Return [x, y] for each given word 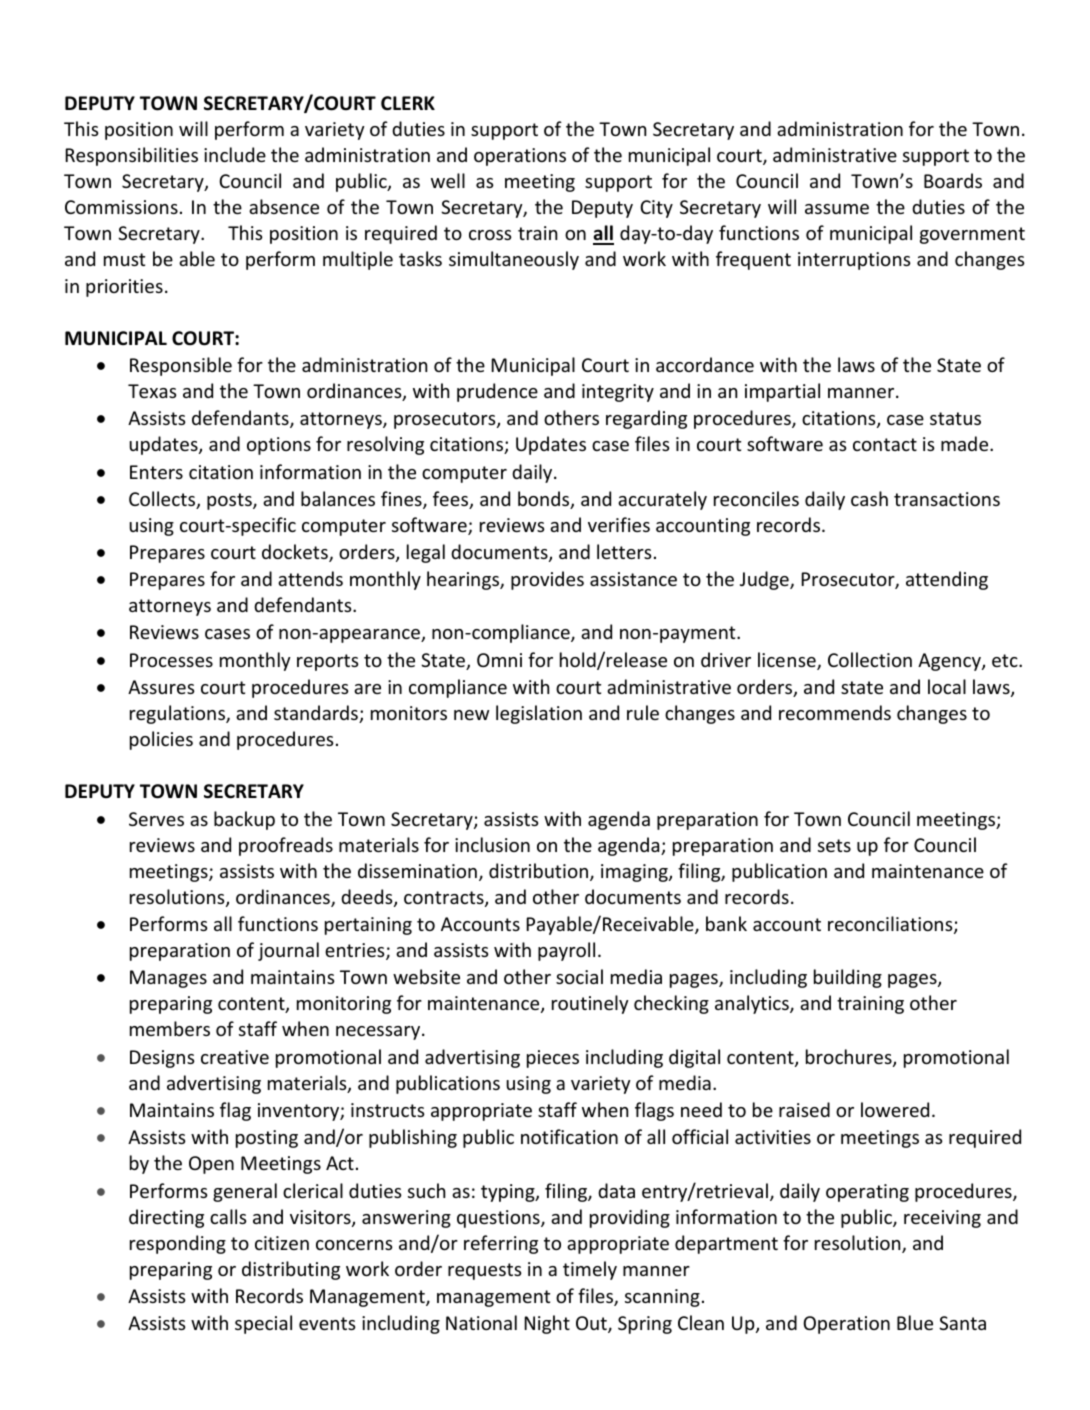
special [263, 1324]
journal [288, 951]
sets [834, 845]
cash [869, 498]
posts [230, 501]
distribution [538, 870]
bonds [545, 500]
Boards [953, 180]
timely [590, 1270]
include [235, 154]
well [448, 180]
